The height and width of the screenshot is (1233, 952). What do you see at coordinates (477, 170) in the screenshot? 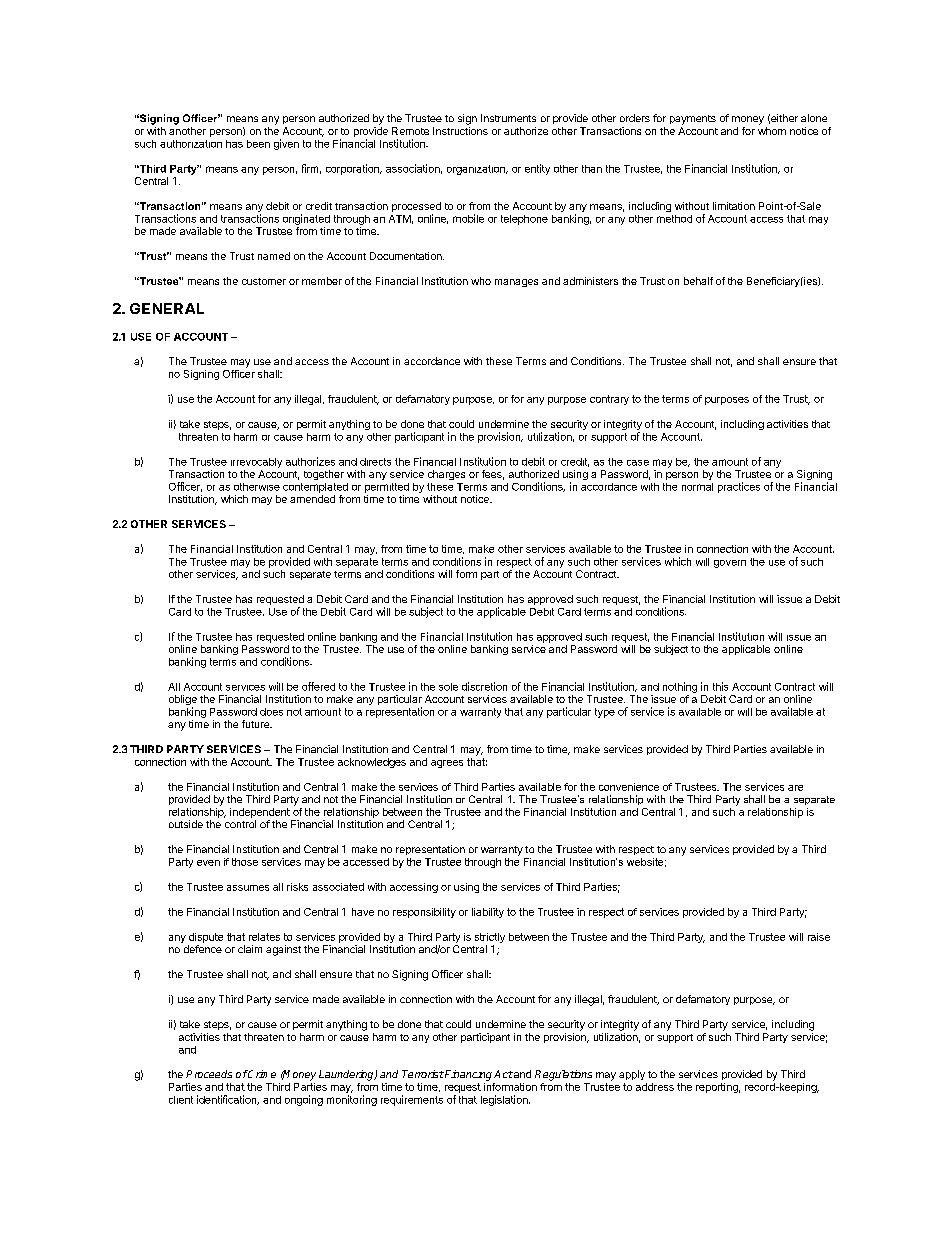
I see `organization` at bounding box center [477, 170].
